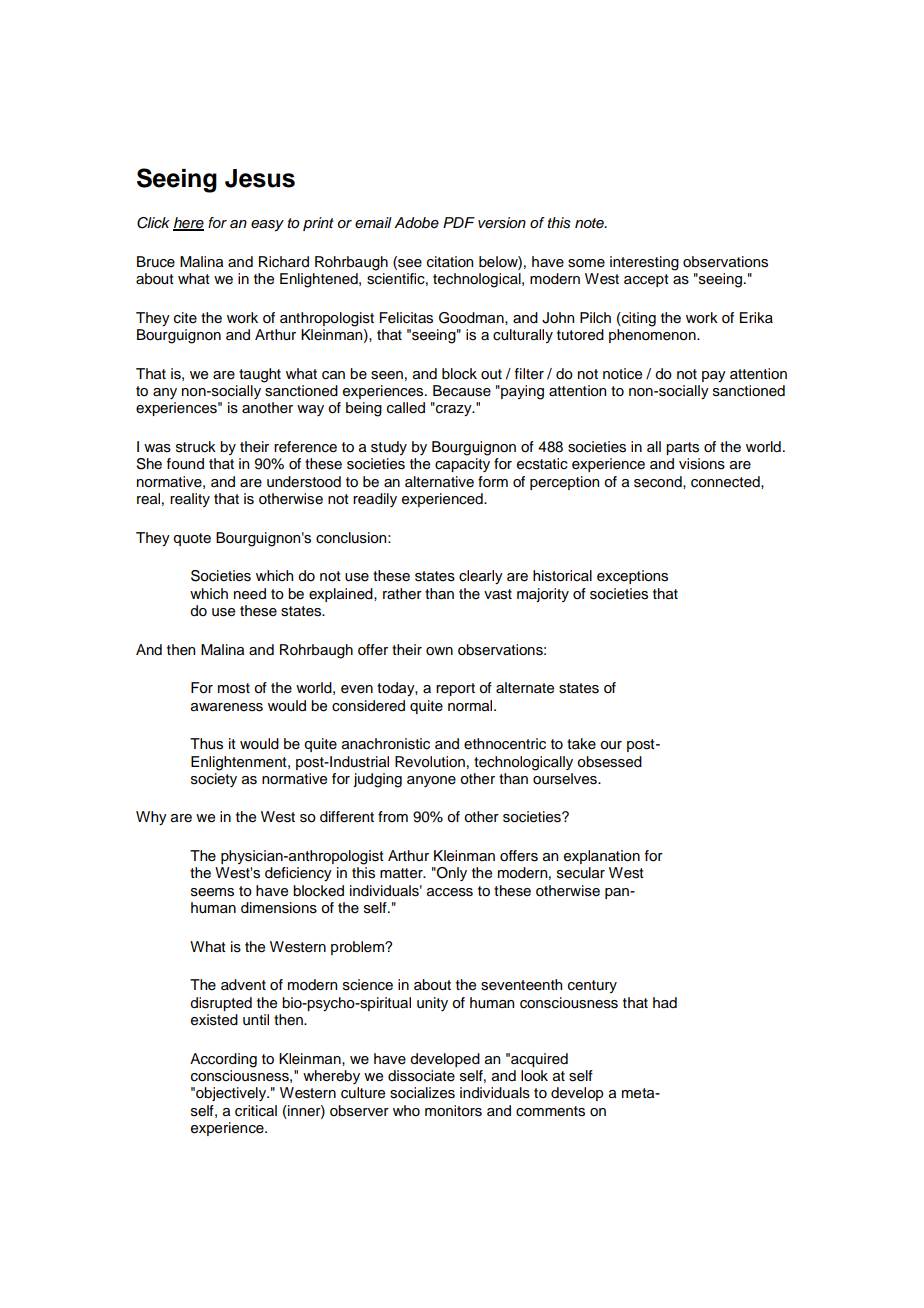 The height and width of the image is (1308, 924). What do you see at coordinates (439, 651) in the image?
I see `own` at bounding box center [439, 651].
